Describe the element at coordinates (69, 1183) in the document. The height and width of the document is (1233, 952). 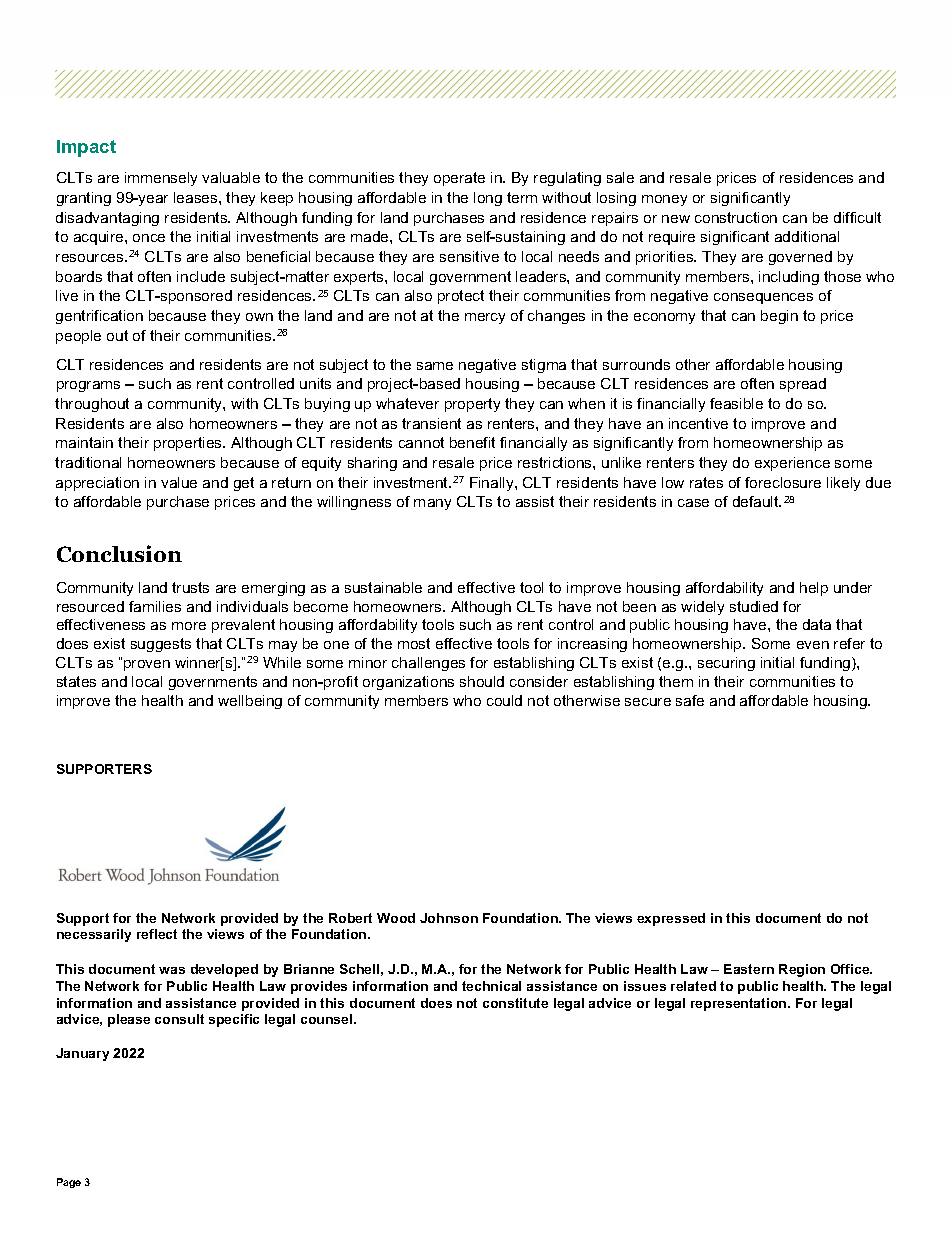
I see `Page` at that location.
